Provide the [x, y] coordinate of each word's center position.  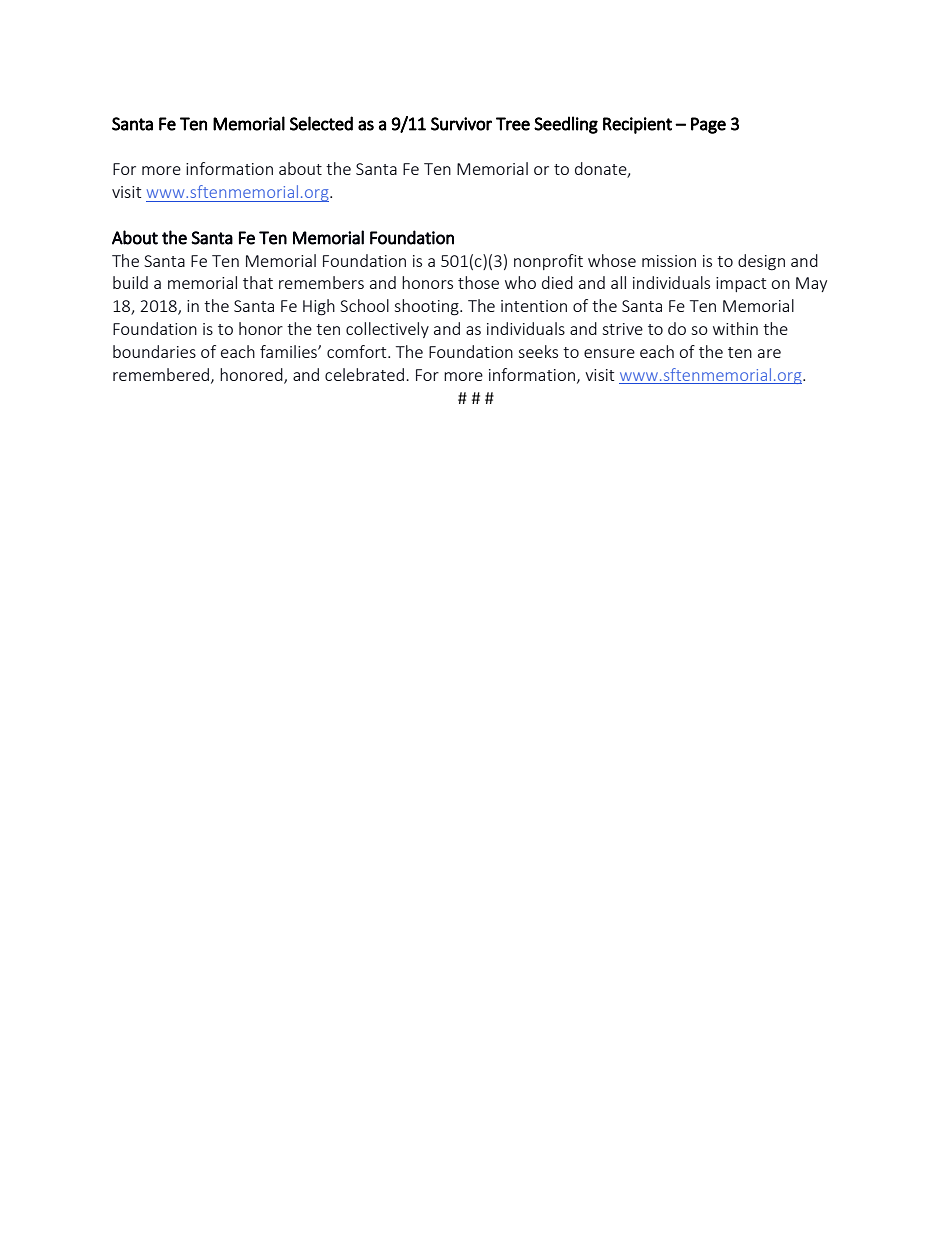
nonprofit [548, 262]
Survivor [461, 124]
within [735, 328]
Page [708, 125]
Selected [321, 123]
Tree [513, 124]
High [319, 307]
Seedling [566, 125]
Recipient [637, 125]
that [258, 282]
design [761, 262]
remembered [161, 374]
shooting [427, 307]
